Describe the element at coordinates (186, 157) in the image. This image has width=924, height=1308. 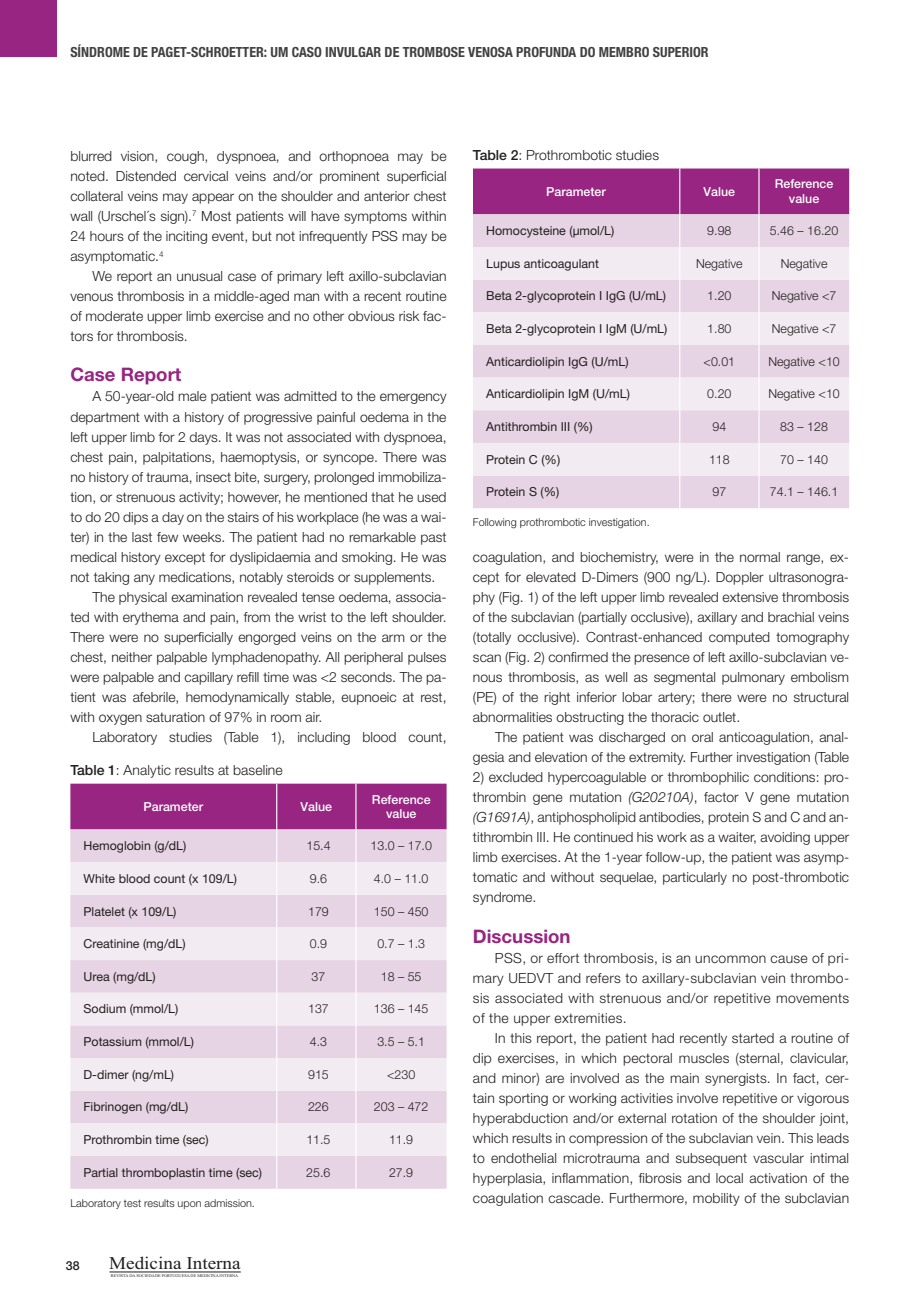
I see `cough` at that location.
